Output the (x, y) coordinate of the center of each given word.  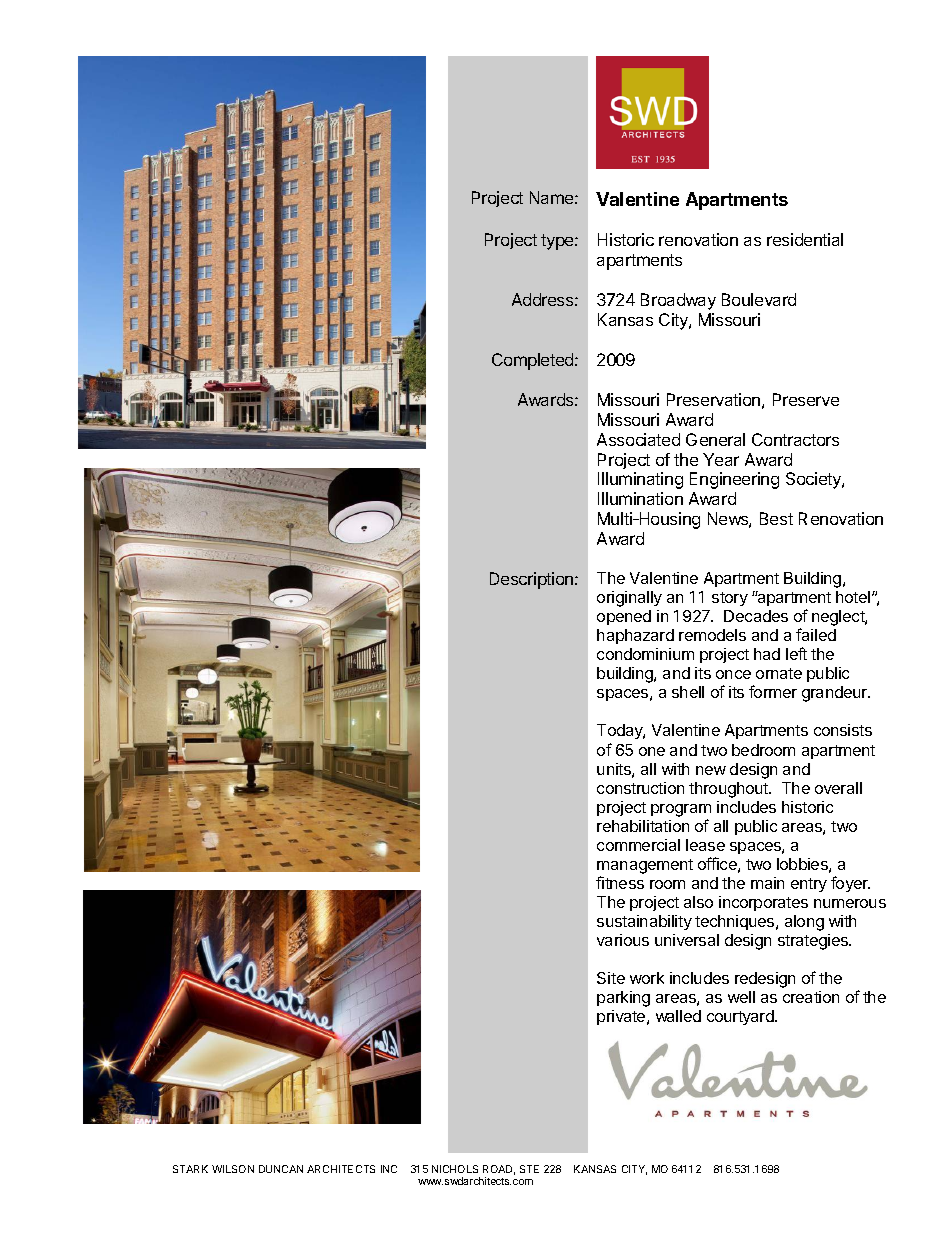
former (773, 691)
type (558, 242)
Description (533, 580)
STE (529, 1169)
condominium (645, 654)
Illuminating (640, 480)
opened (624, 617)
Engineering (734, 480)
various (623, 940)
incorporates (763, 903)
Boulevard (759, 299)
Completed (534, 361)
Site (611, 978)
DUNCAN (281, 1169)
